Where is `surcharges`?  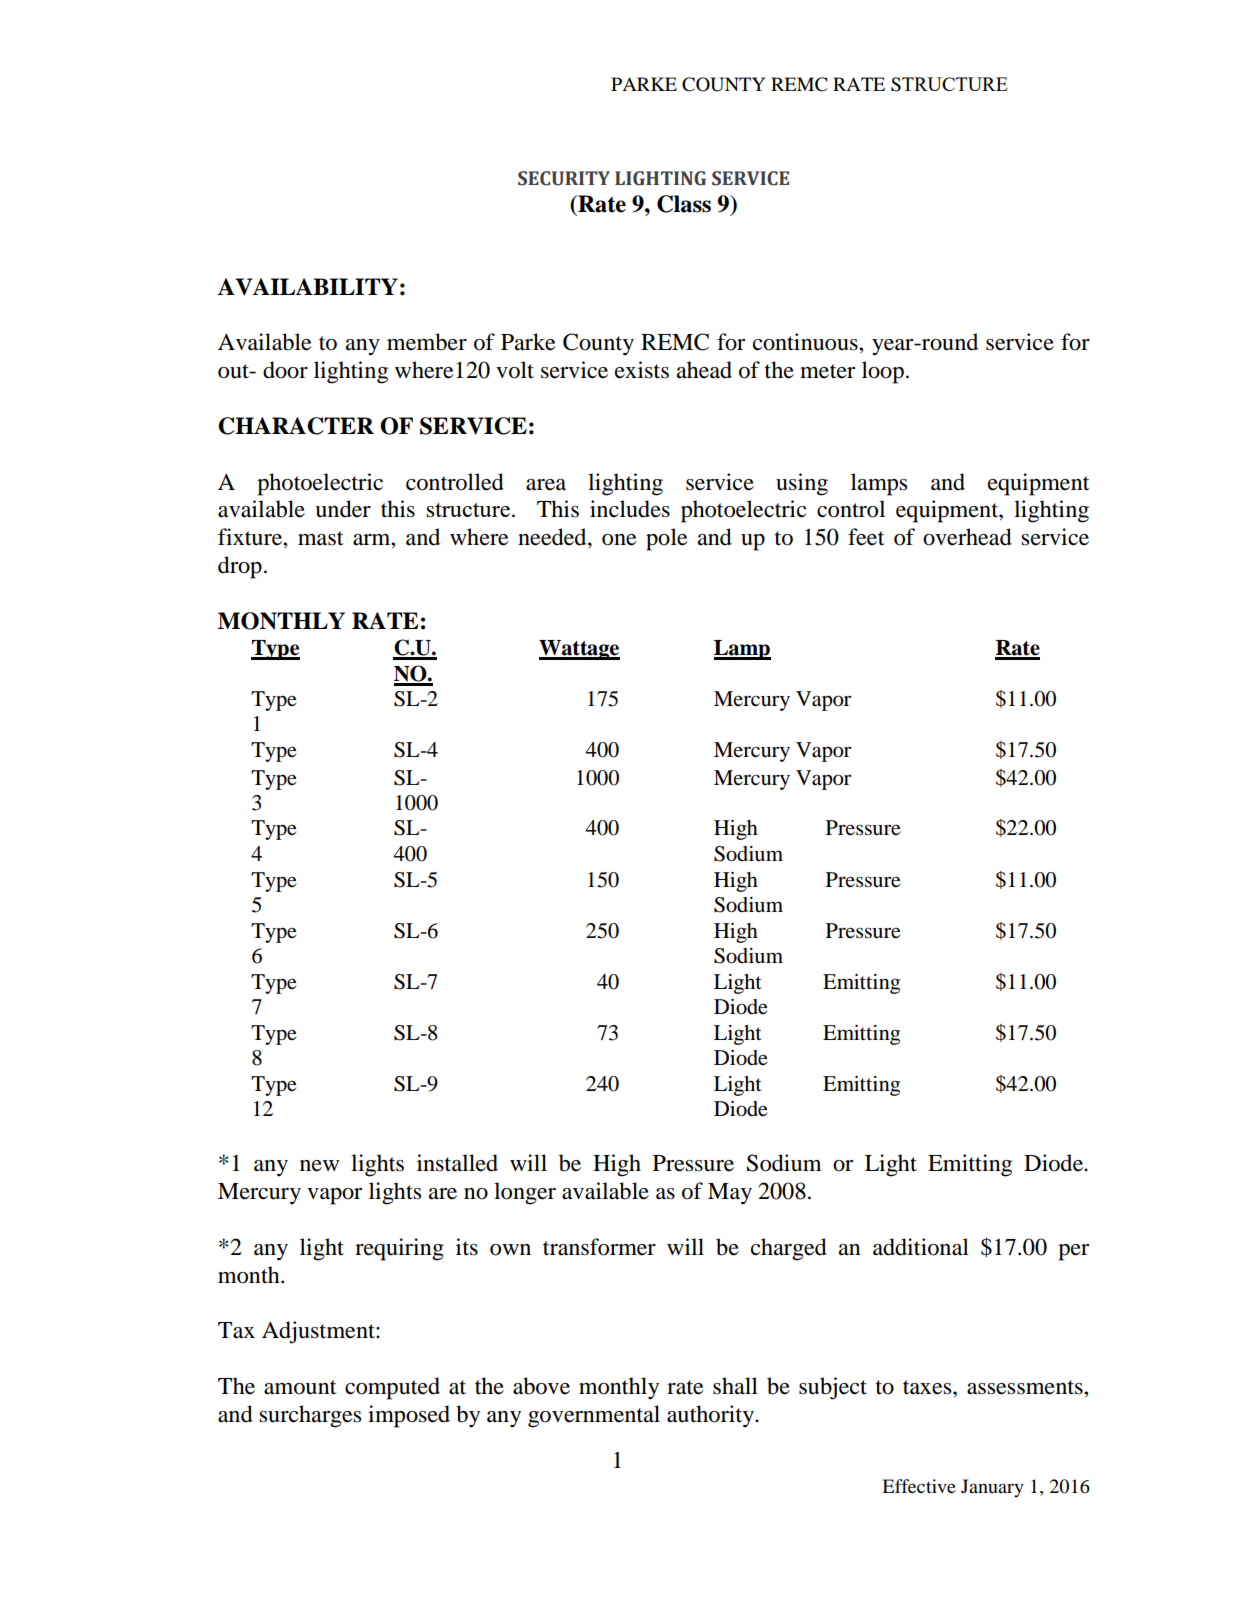 surcharges is located at coordinates (310, 1416).
